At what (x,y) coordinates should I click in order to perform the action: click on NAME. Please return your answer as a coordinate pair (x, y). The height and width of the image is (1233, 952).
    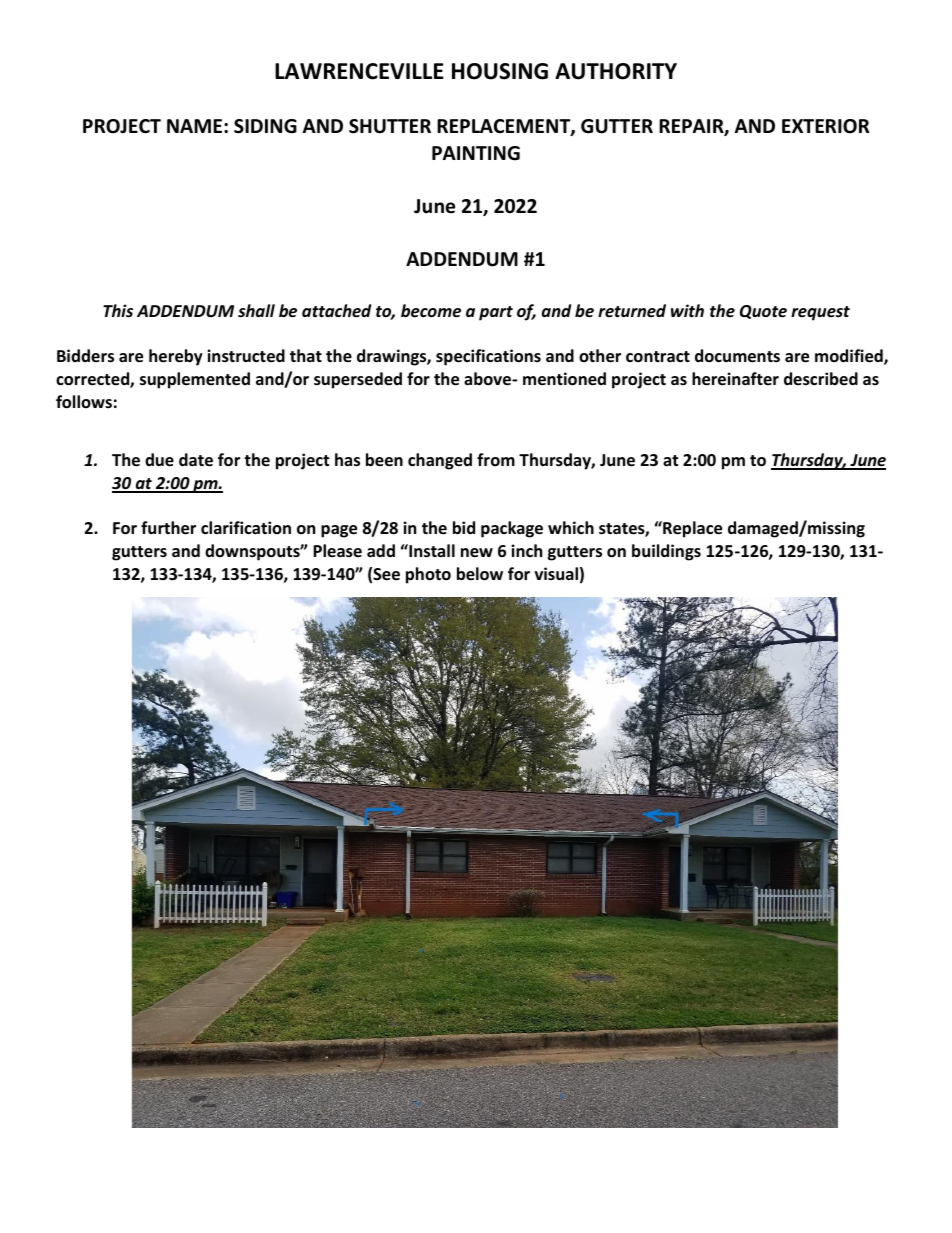
    Looking at the image, I should click on (196, 126).
